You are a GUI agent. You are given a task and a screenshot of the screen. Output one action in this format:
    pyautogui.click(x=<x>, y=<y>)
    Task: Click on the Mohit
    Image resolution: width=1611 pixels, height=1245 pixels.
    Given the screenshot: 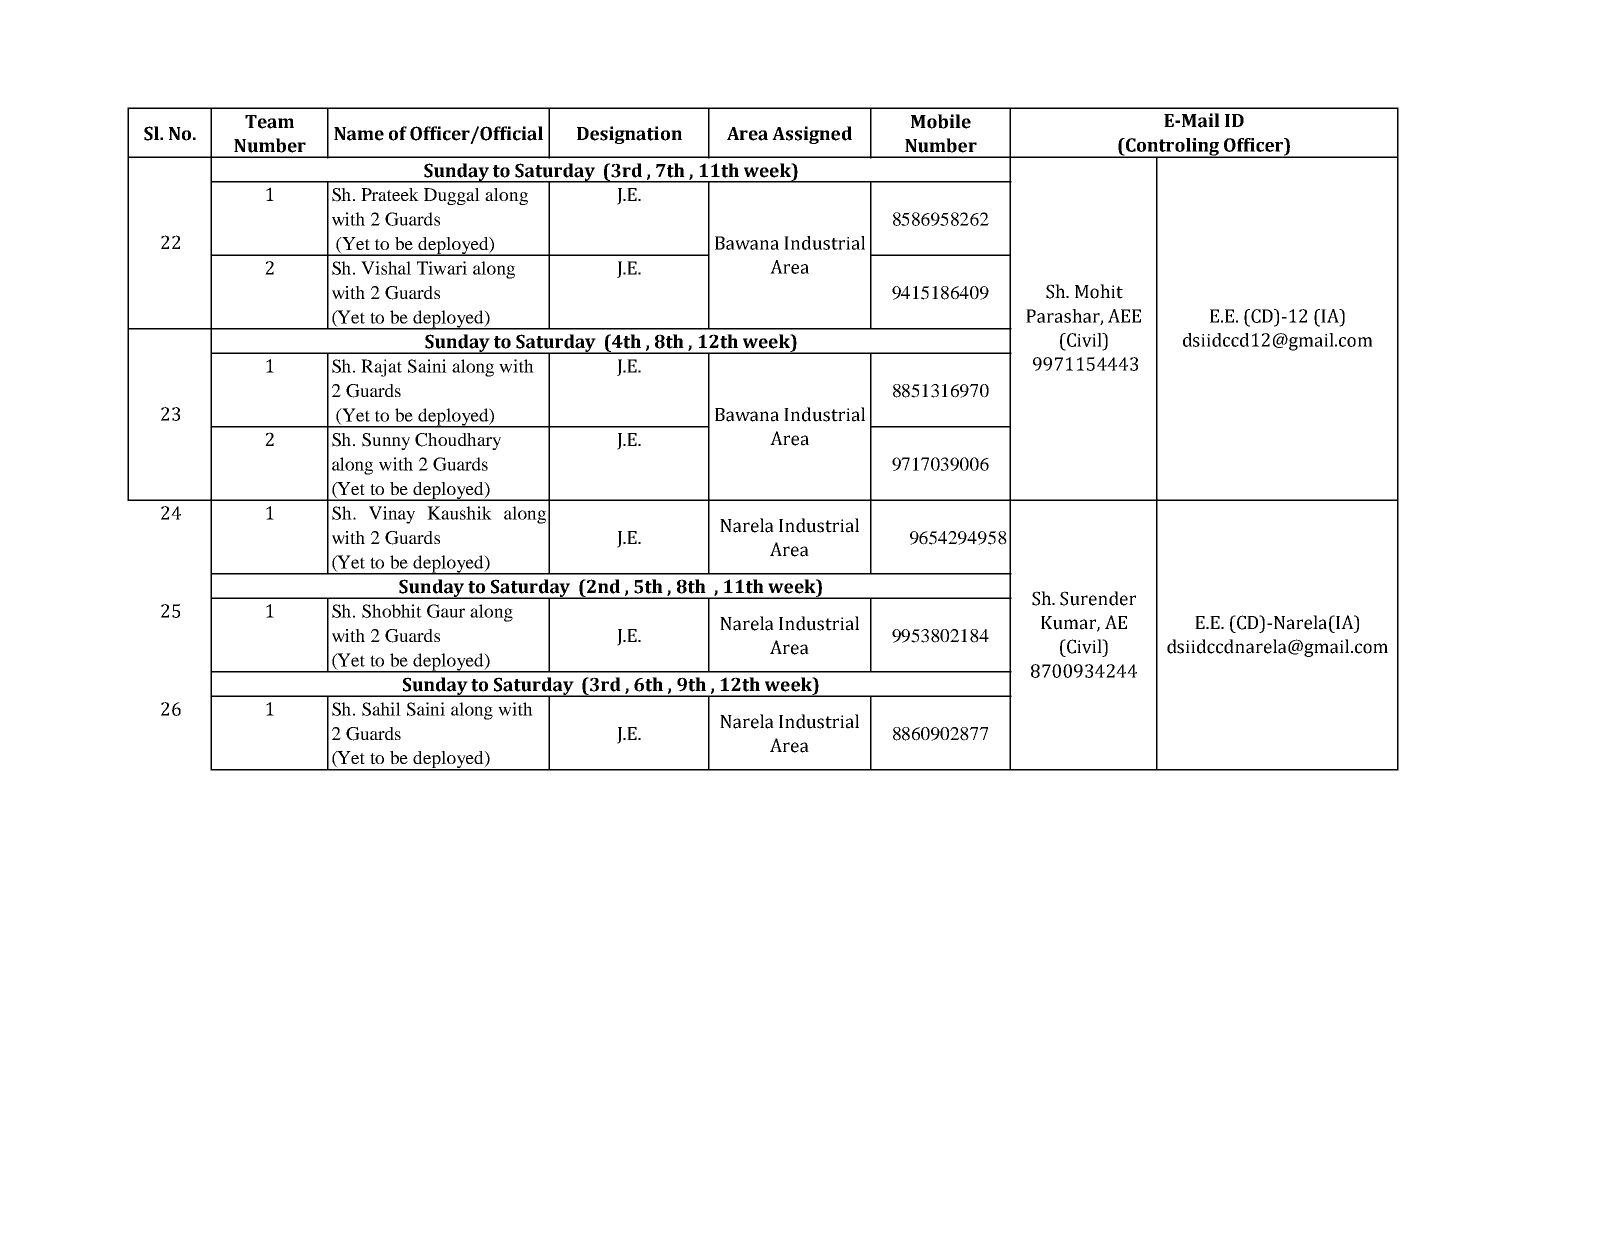 What is the action you would take?
    pyautogui.click(x=1099, y=291)
